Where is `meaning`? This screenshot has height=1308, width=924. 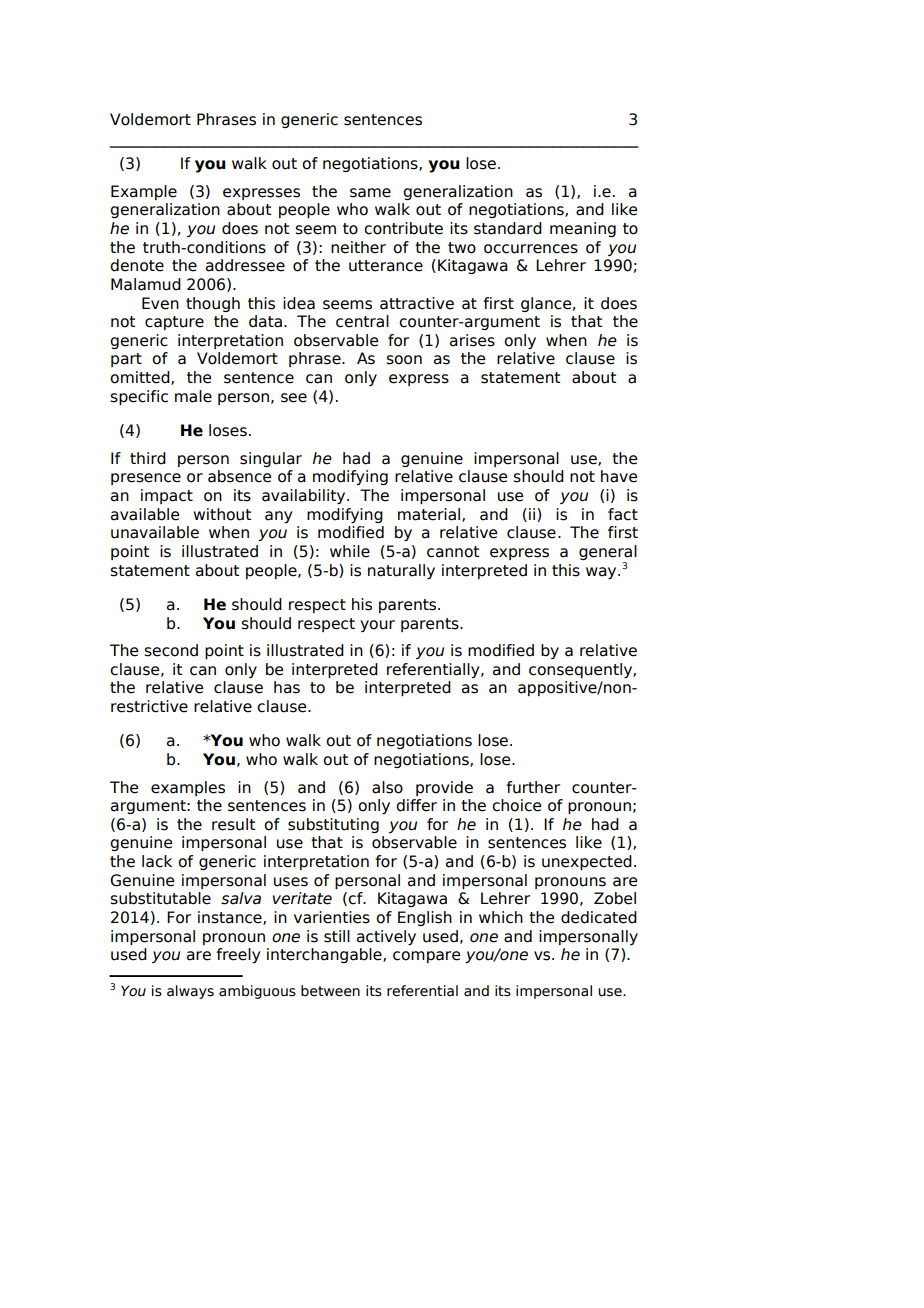 meaning is located at coordinates (583, 229).
